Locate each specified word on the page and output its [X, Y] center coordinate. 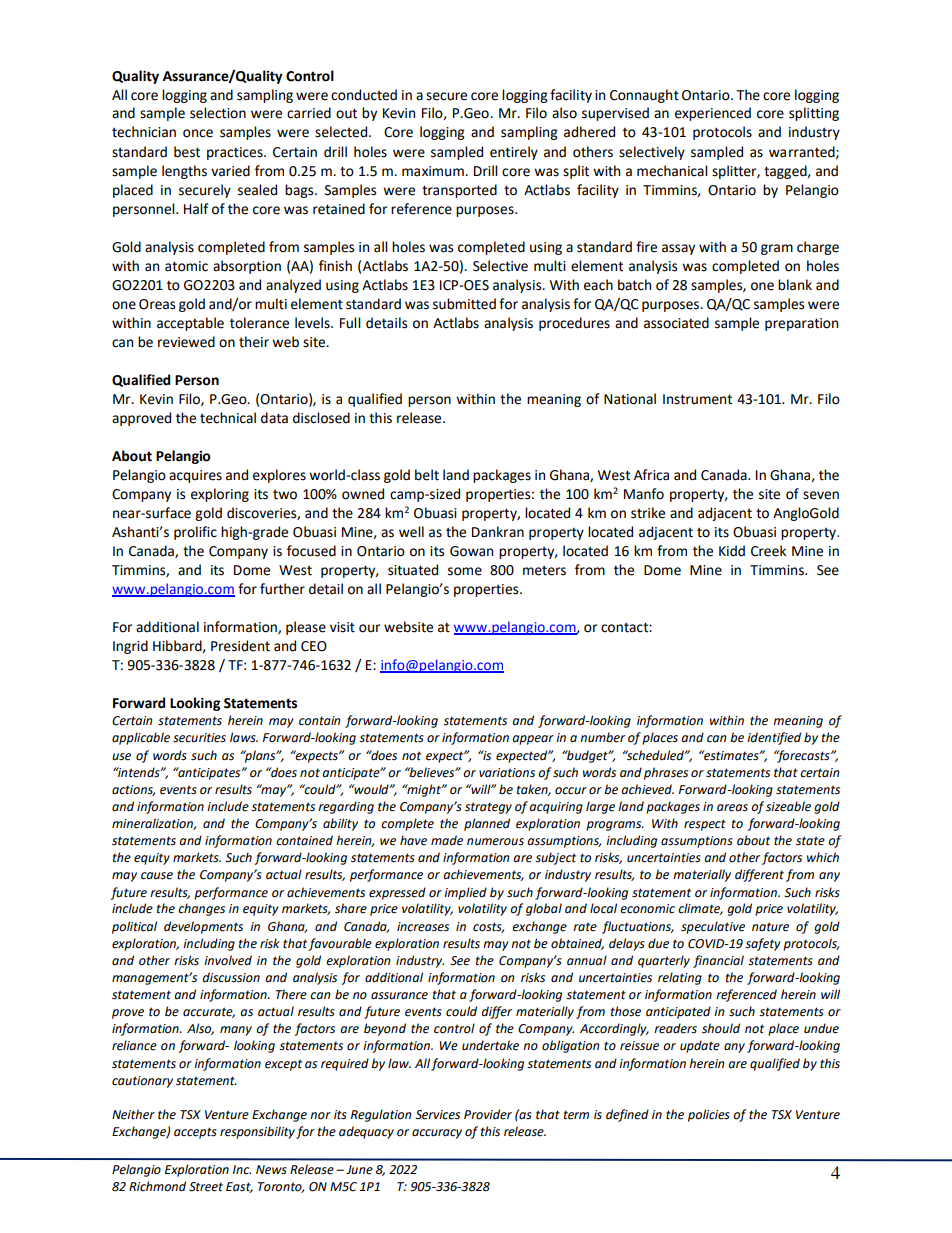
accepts [195, 1133]
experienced [713, 114]
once [198, 133]
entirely [514, 153]
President [240, 646]
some [465, 571]
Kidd [732, 551]
